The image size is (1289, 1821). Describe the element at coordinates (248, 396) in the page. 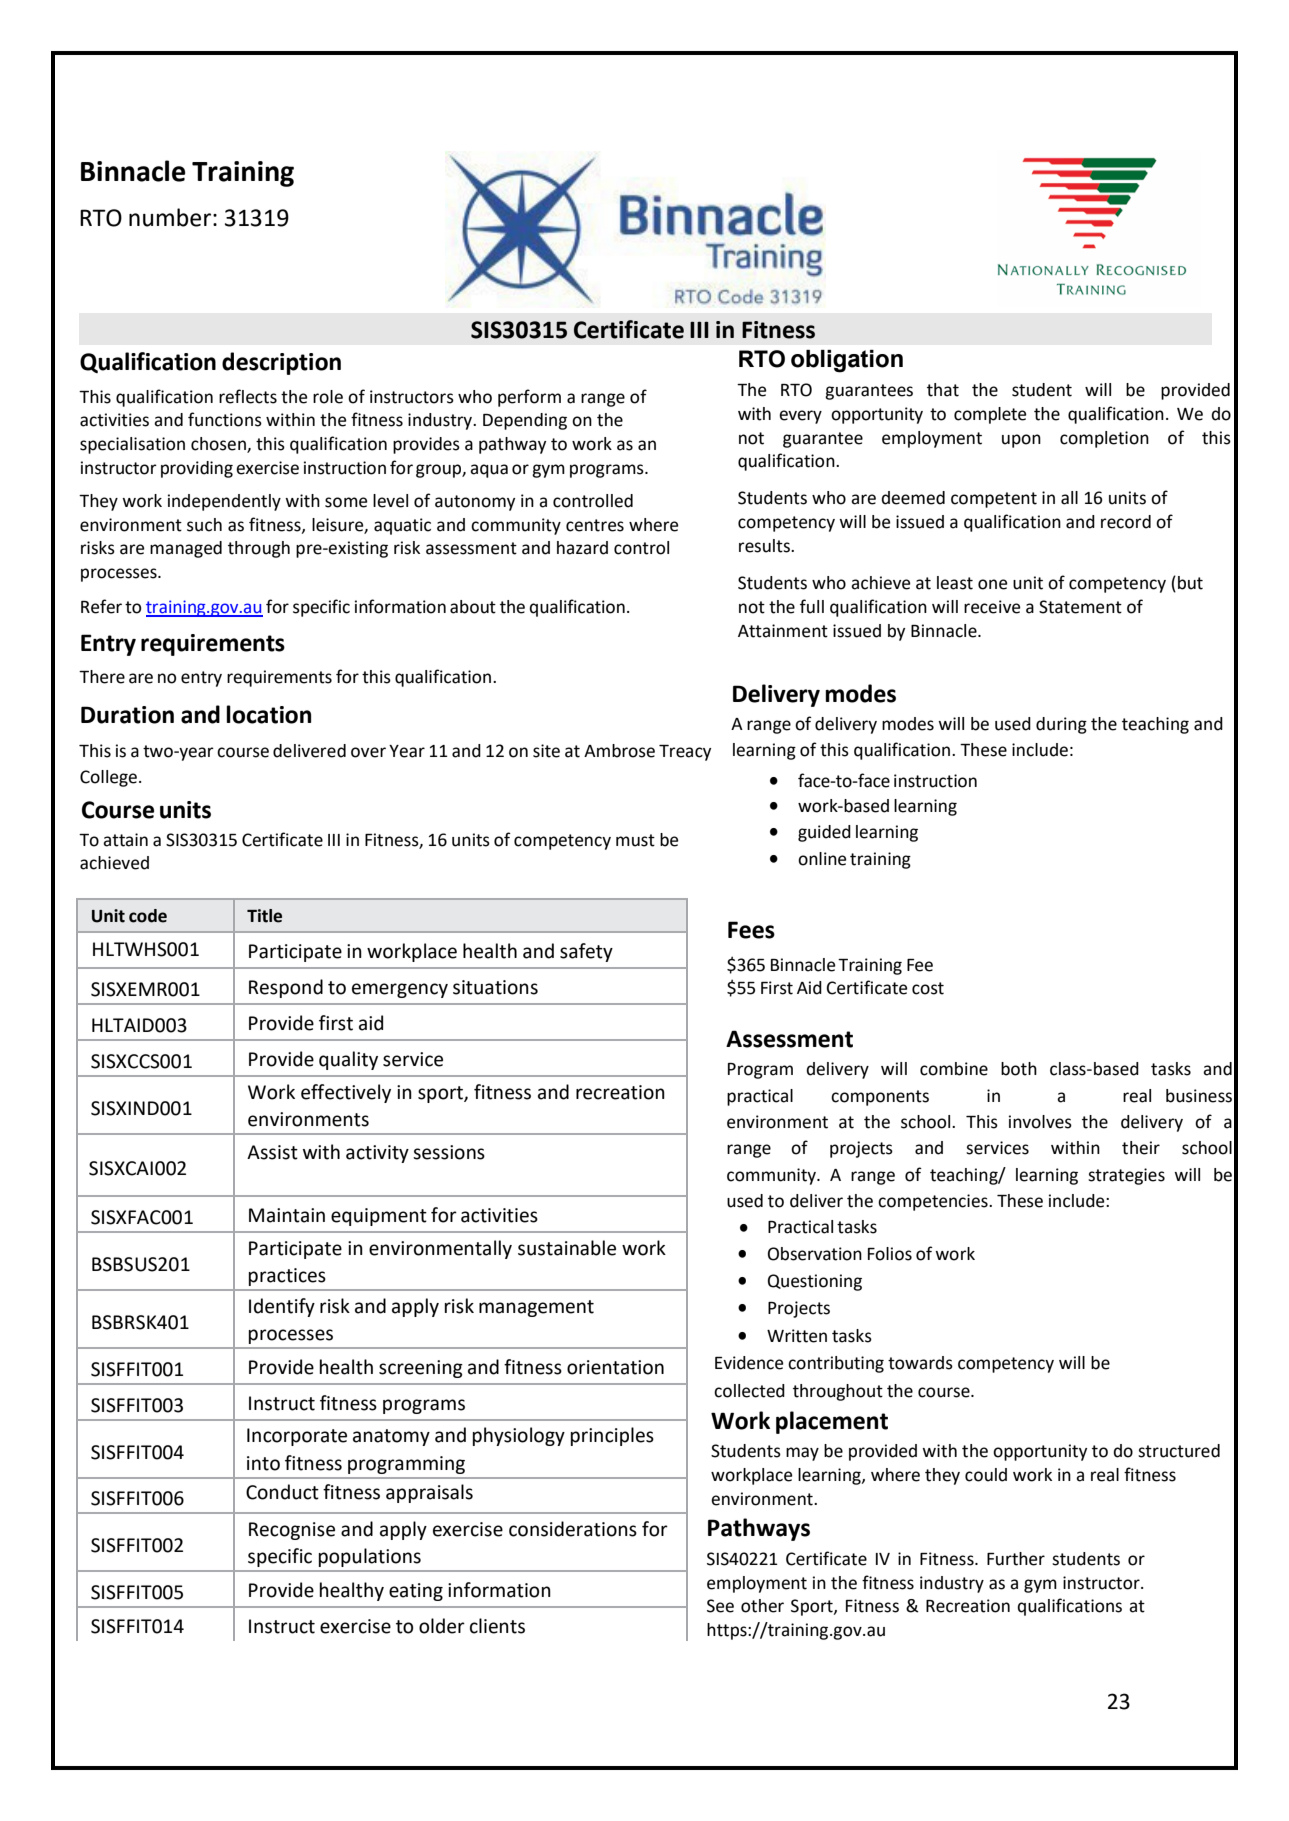

I see `reflects` at that location.
